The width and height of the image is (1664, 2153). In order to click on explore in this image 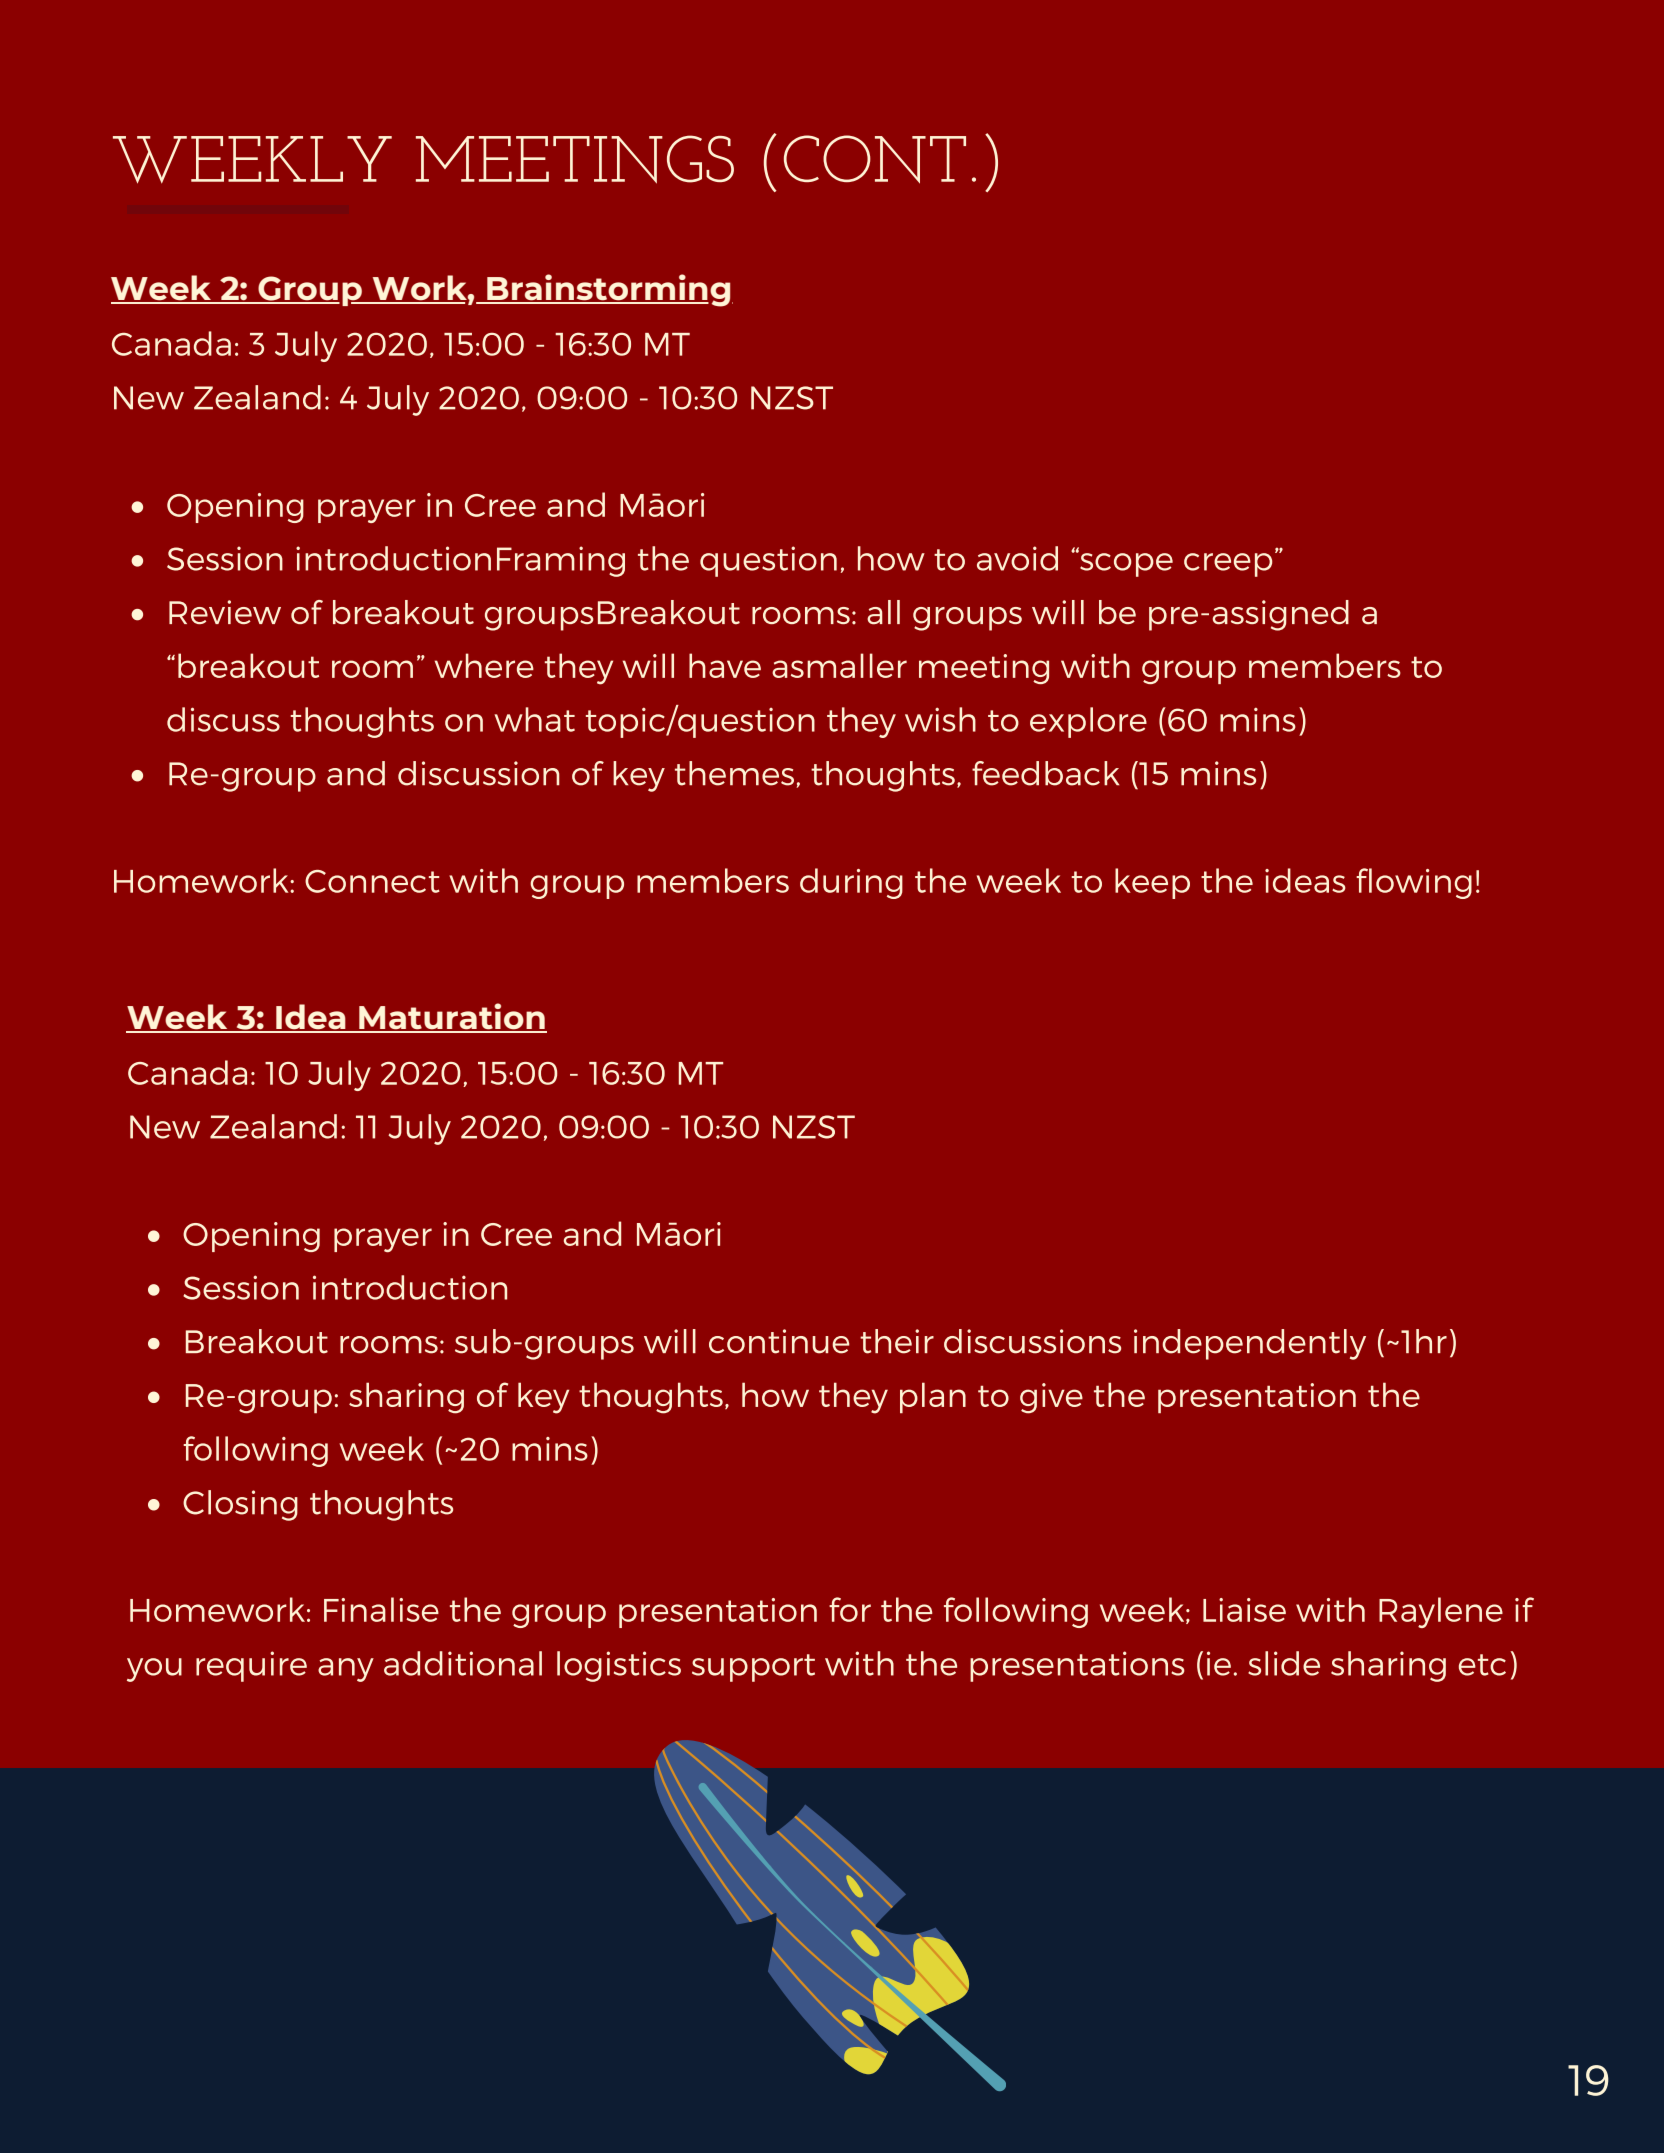, I will do `click(1088, 722)`.
